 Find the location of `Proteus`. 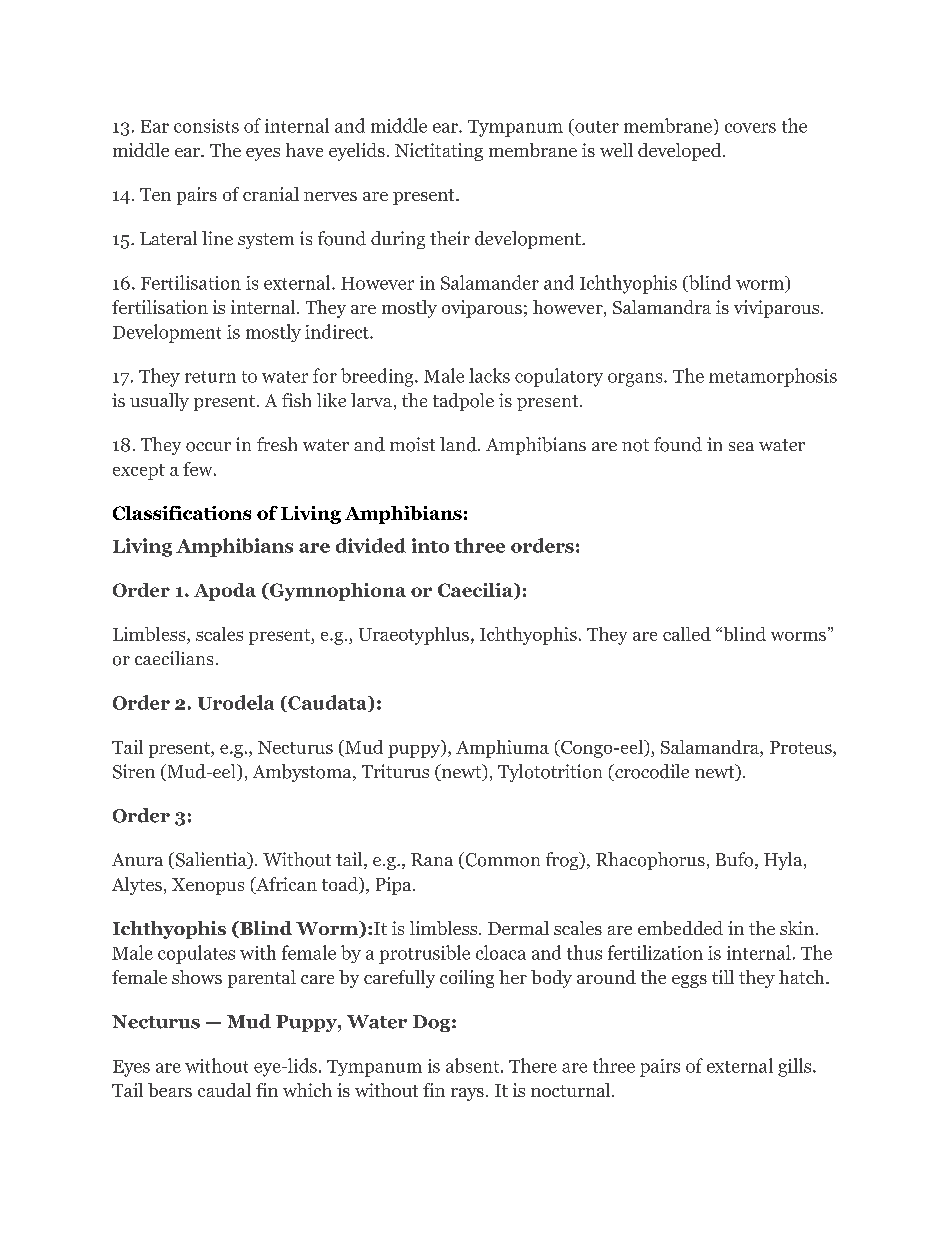

Proteus is located at coordinates (802, 747).
